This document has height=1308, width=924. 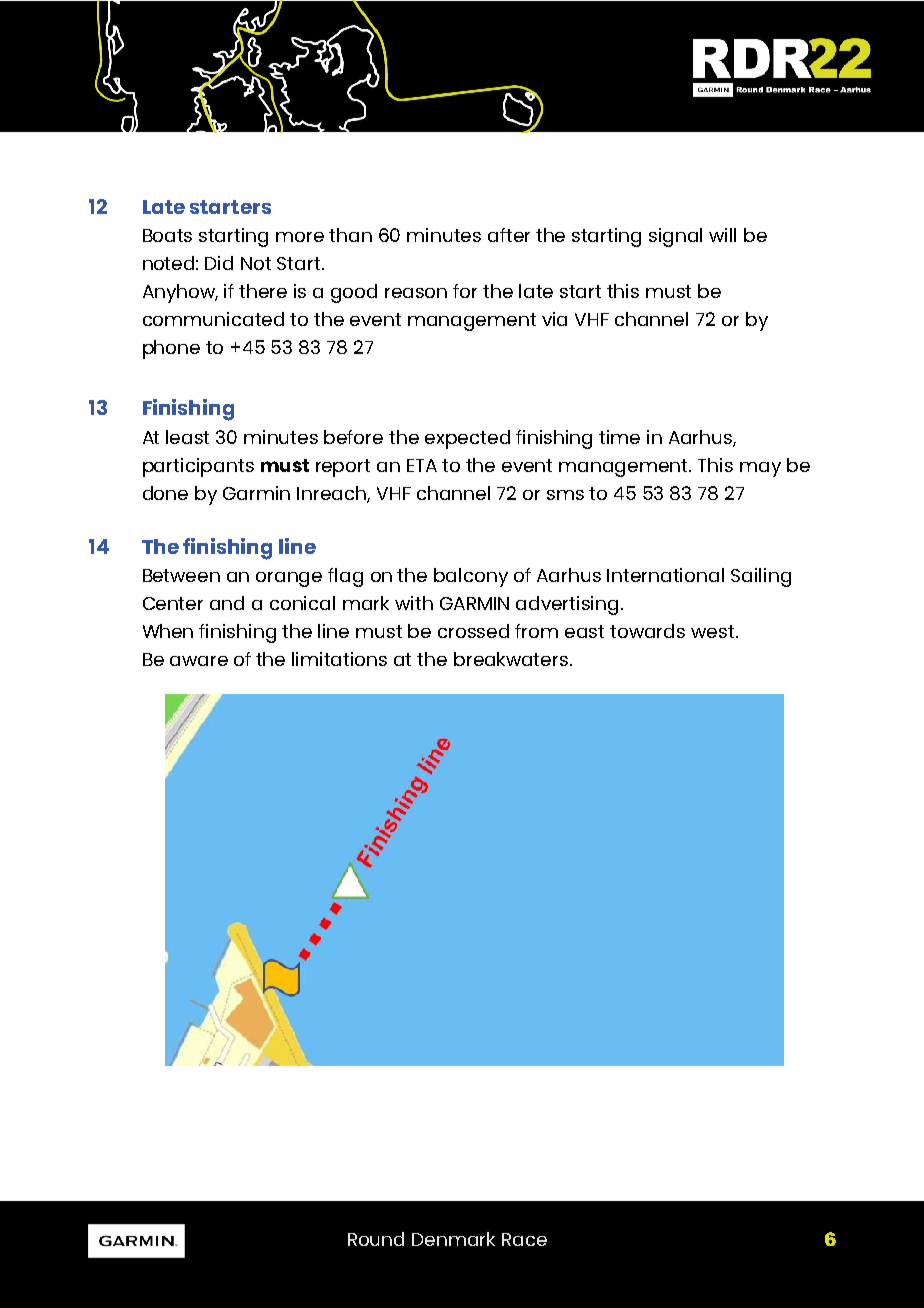 I want to click on aware, so click(x=199, y=661).
